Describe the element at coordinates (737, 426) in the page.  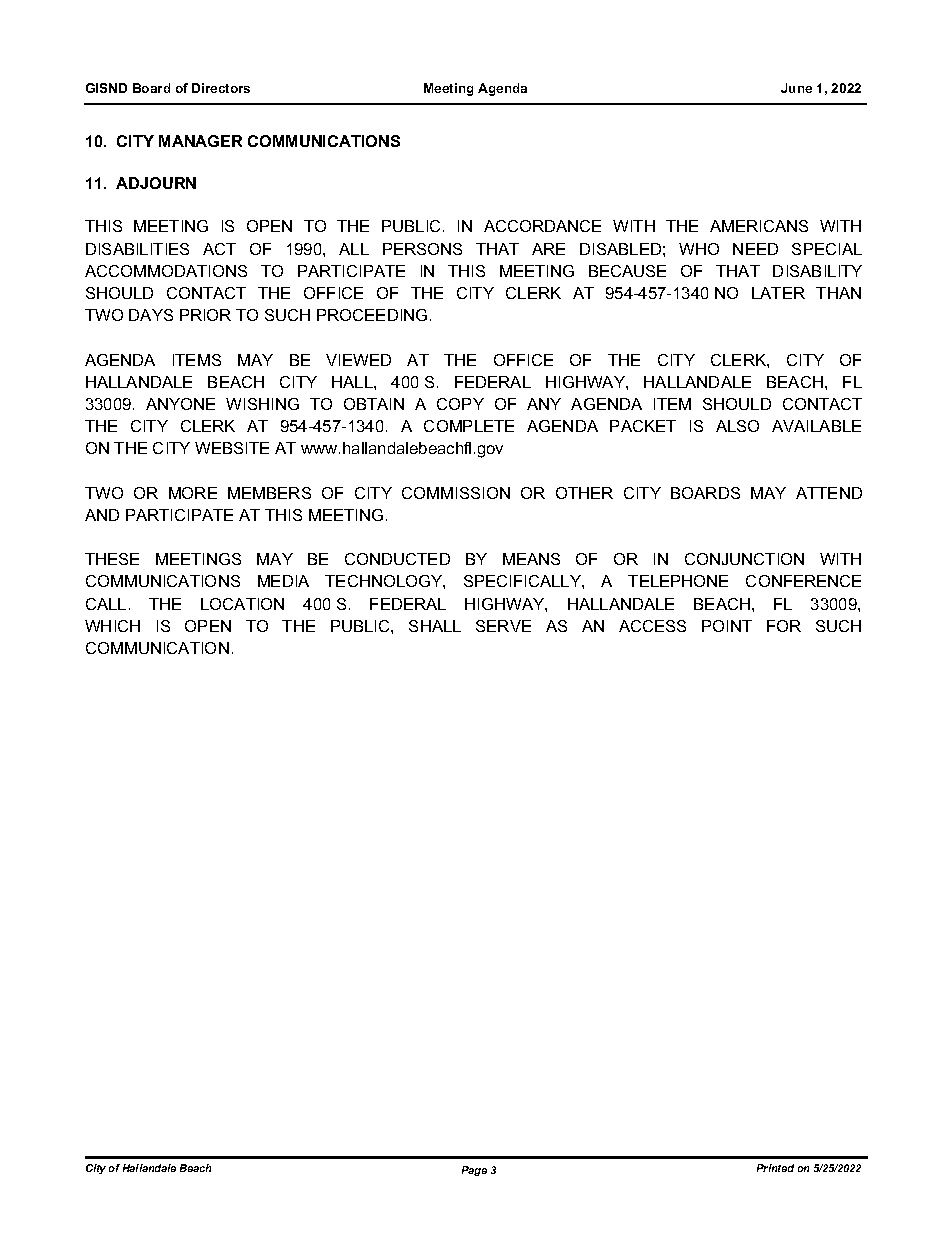
I see `ALSO` at that location.
